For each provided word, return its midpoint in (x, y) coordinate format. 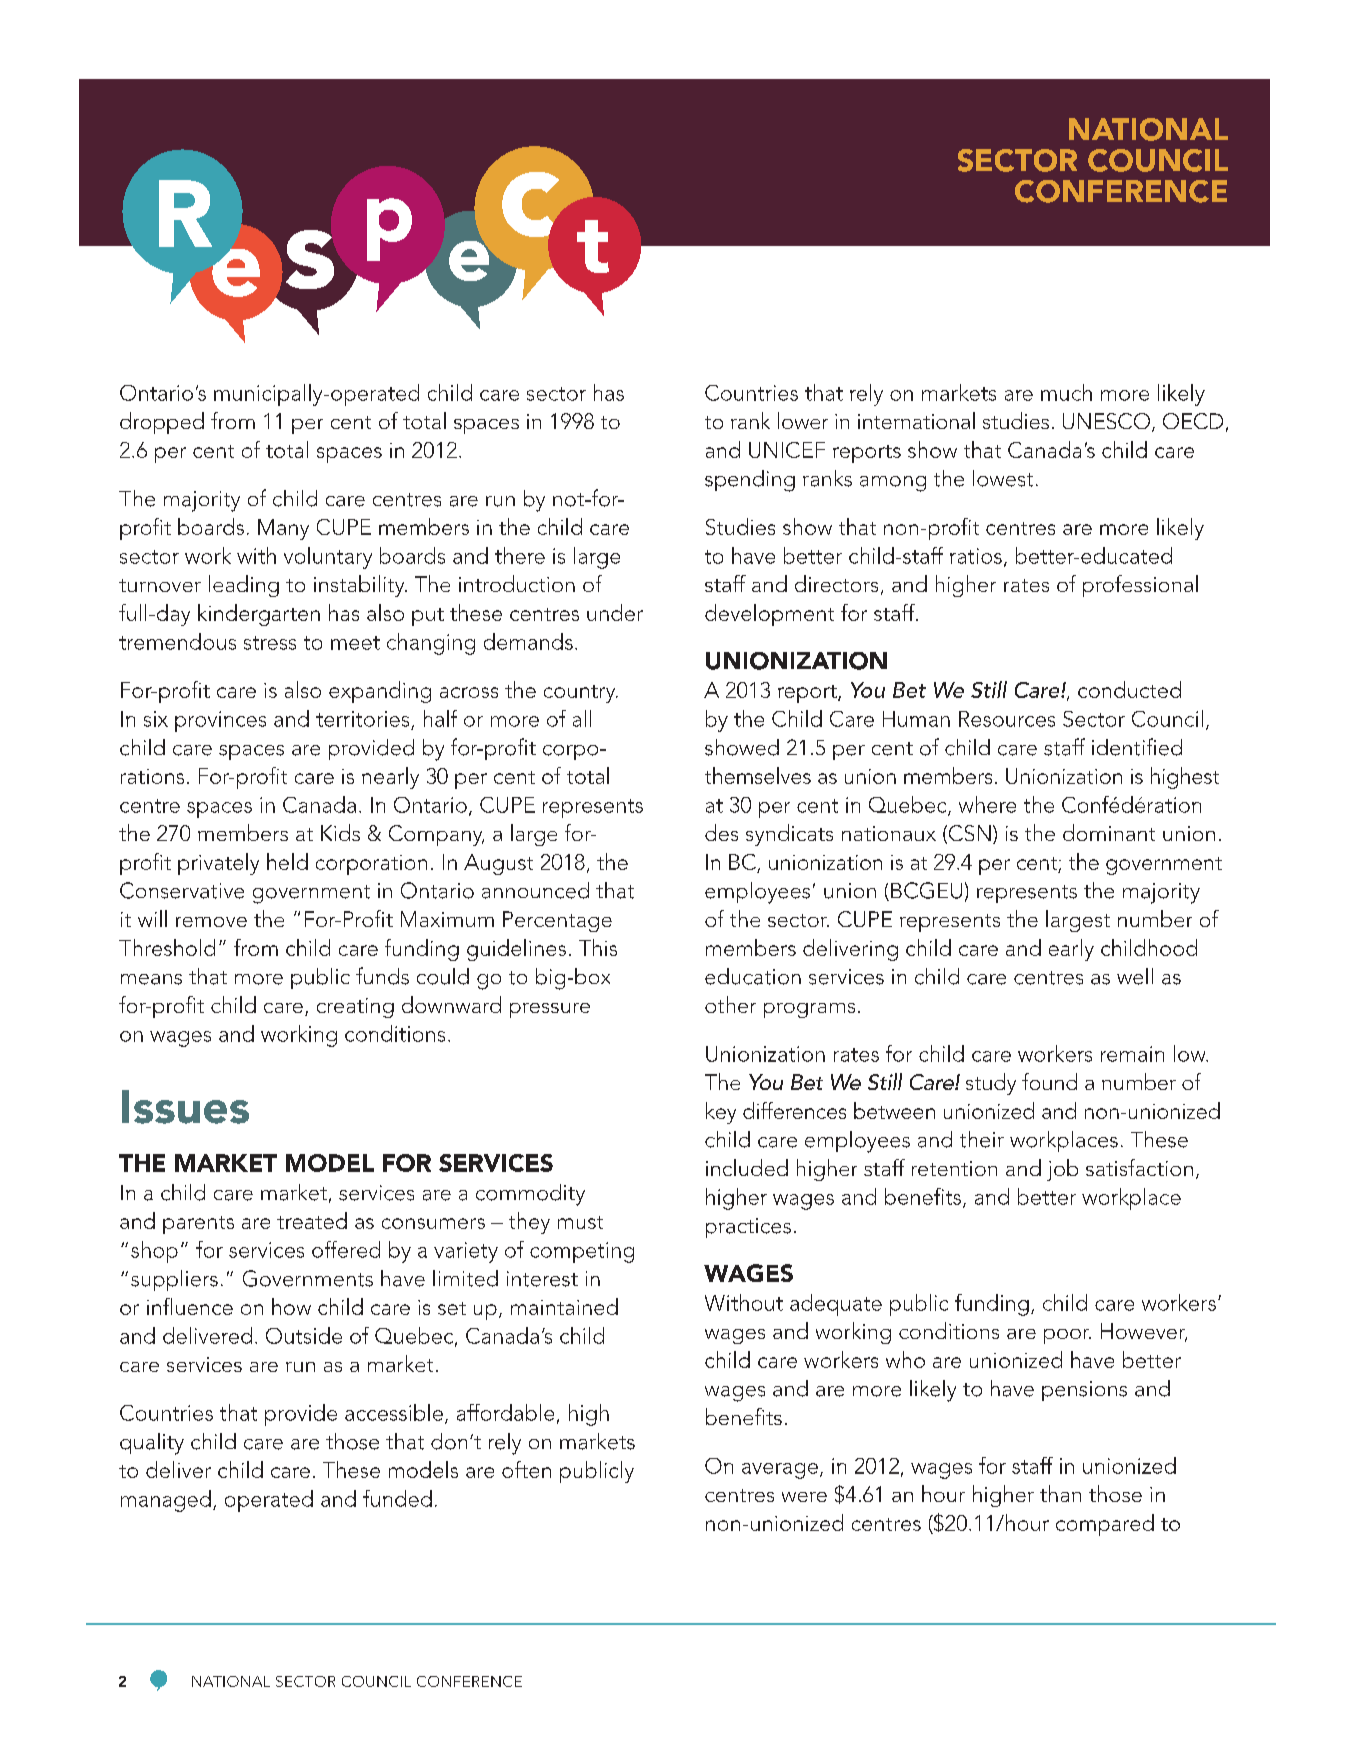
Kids (340, 832)
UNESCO (1106, 421)
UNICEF (787, 450)
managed (166, 1501)
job (1062, 1170)
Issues (185, 1107)
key (721, 1113)
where (987, 804)
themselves (758, 775)
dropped (162, 423)
